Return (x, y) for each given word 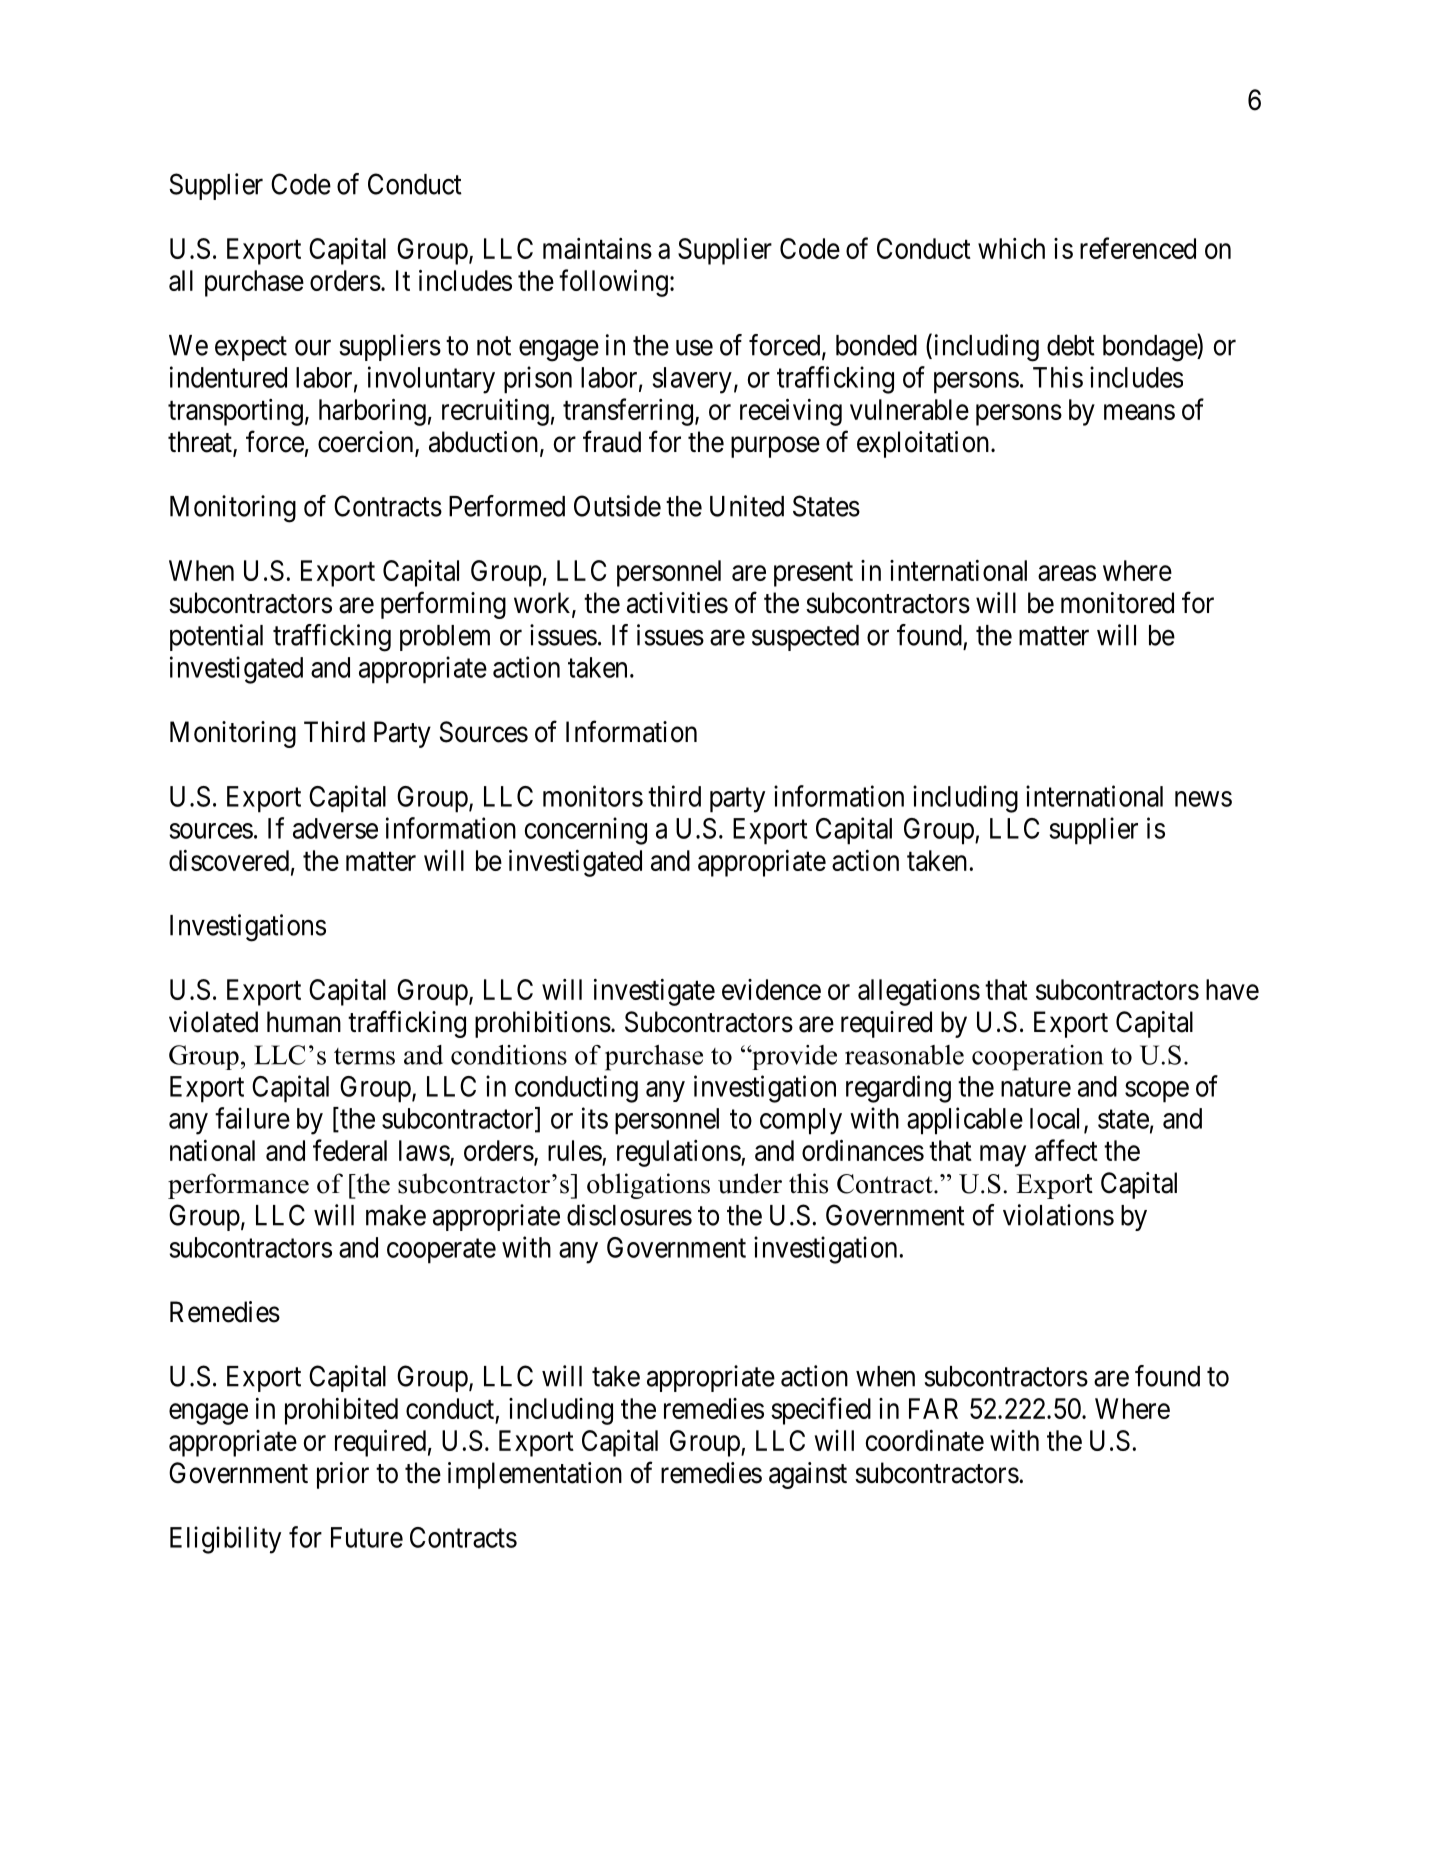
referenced (1138, 248)
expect (251, 349)
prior (343, 1475)
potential (216, 637)
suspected (805, 638)
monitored (1117, 603)
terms (364, 1056)
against (808, 1475)
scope (1157, 1092)
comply (801, 1121)
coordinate (925, 1440)
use (694, 348)
